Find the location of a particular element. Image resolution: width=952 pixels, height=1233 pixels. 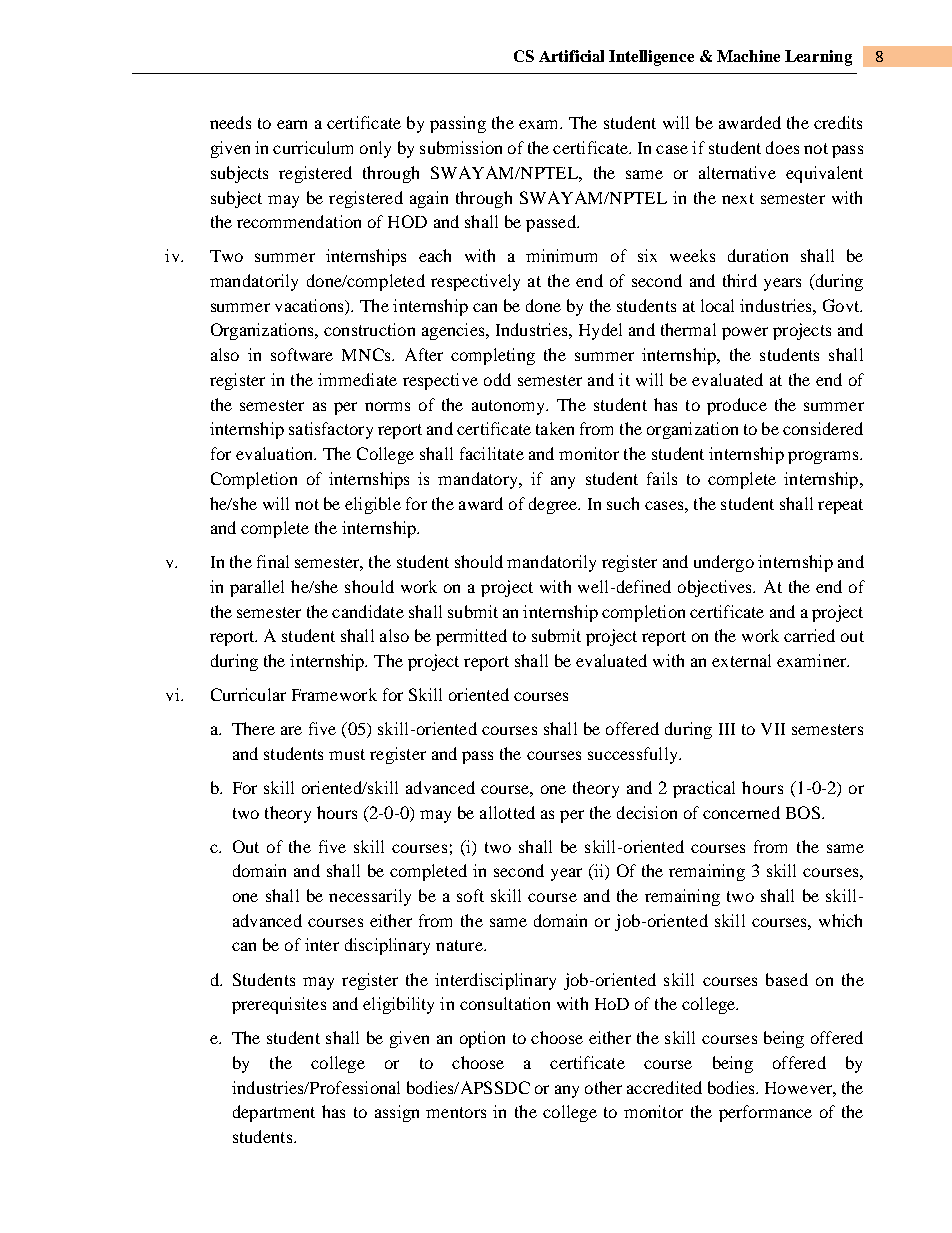

satisfactory is located at coordinates (331, 430).
